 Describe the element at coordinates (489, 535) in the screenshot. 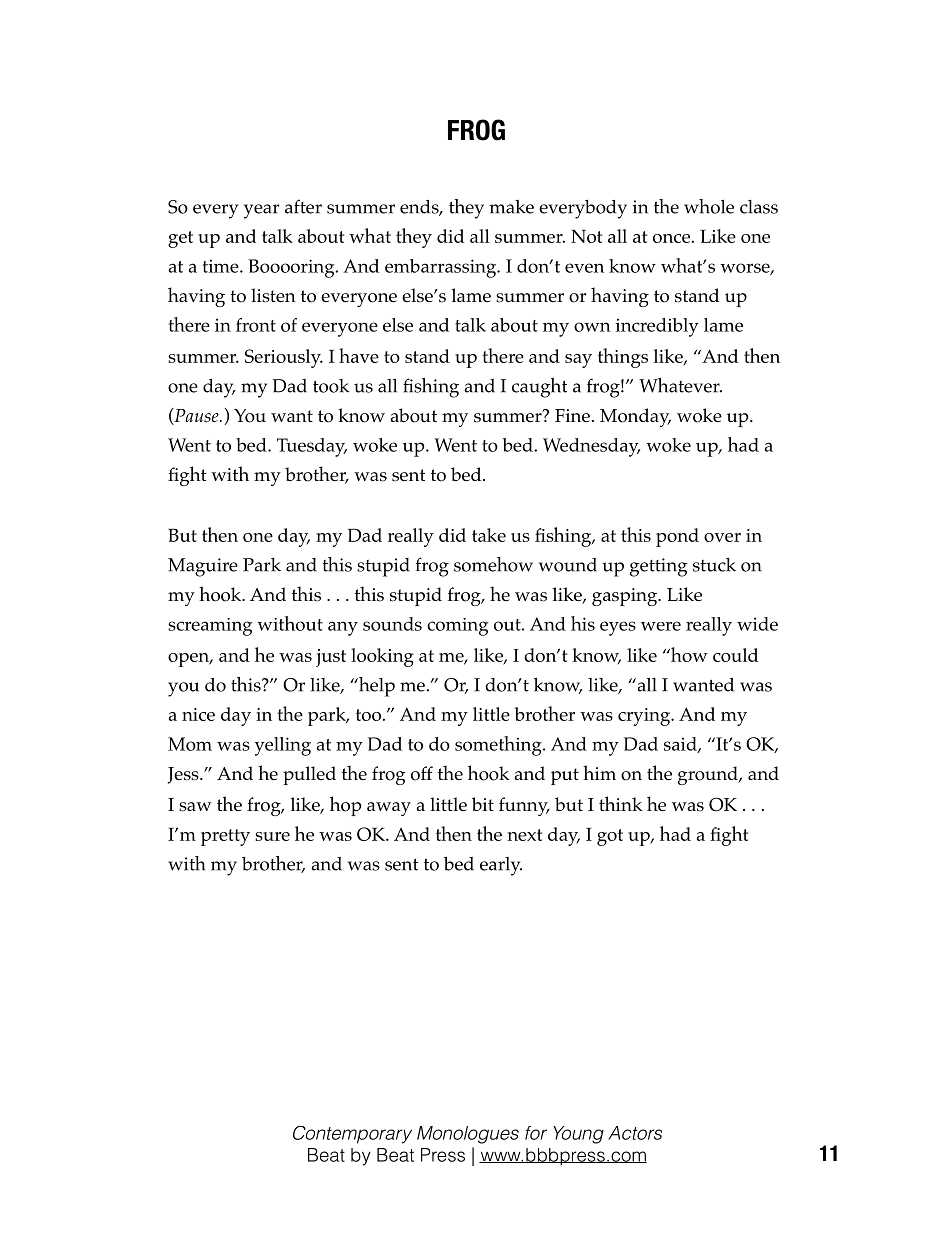

I see `take` at that location.
